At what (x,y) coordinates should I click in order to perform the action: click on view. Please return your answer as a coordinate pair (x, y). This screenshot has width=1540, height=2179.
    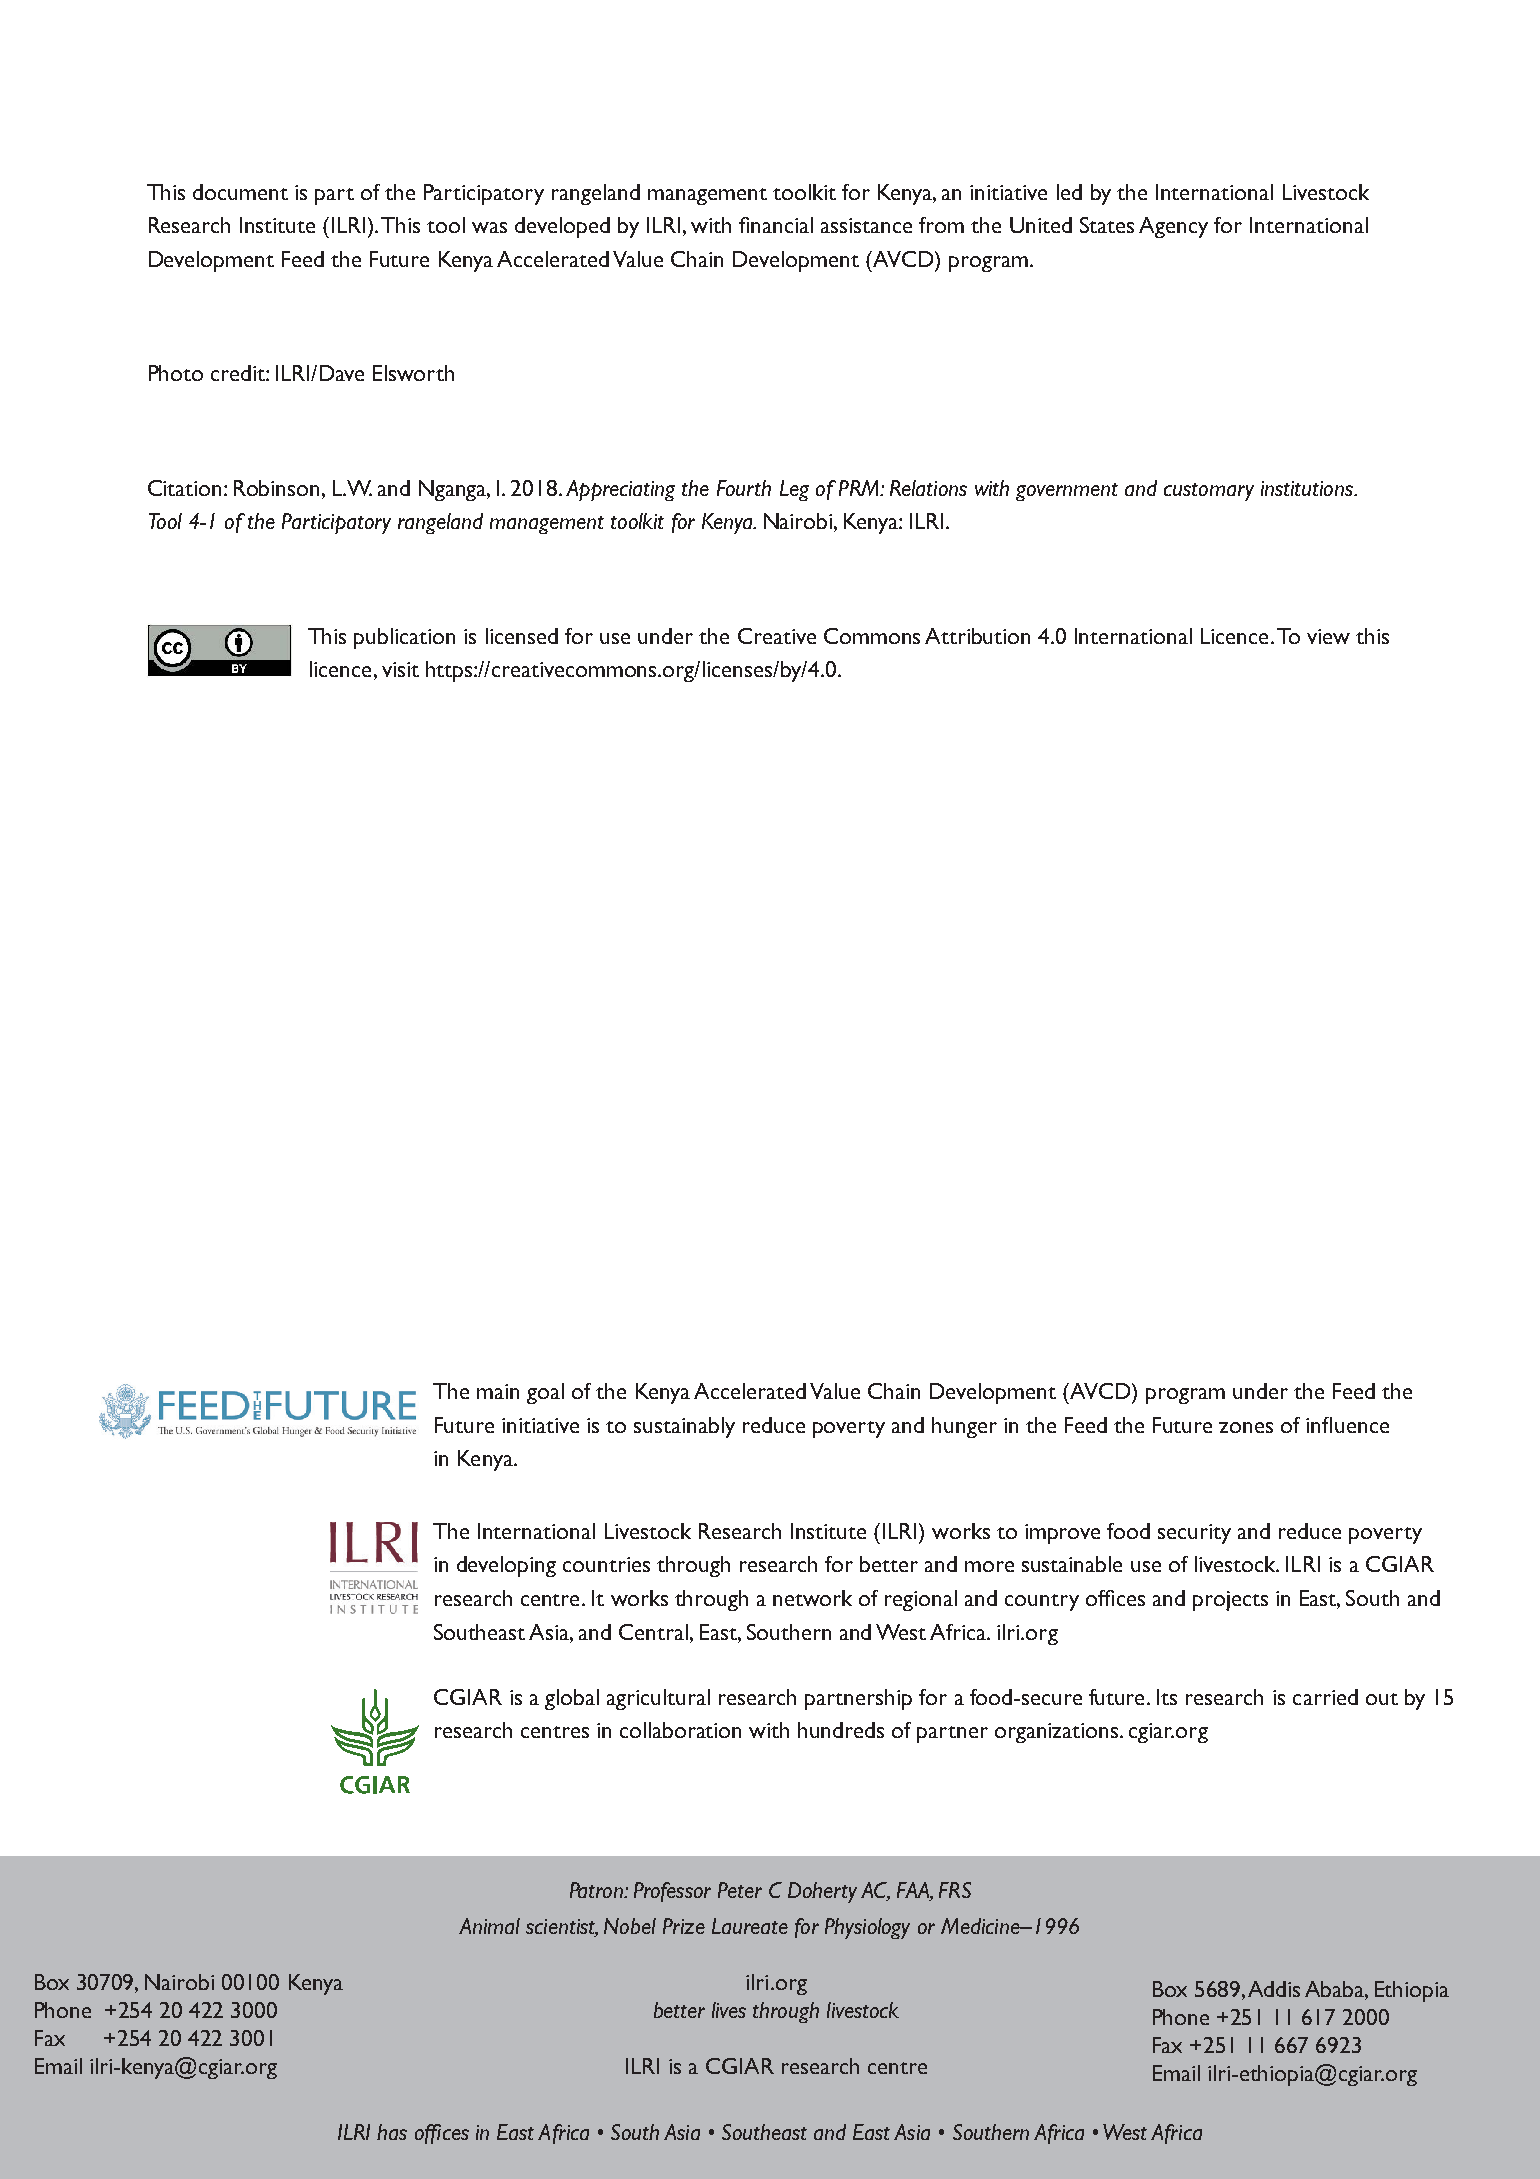
    Looking at the image, I should click on (1328, 636).
